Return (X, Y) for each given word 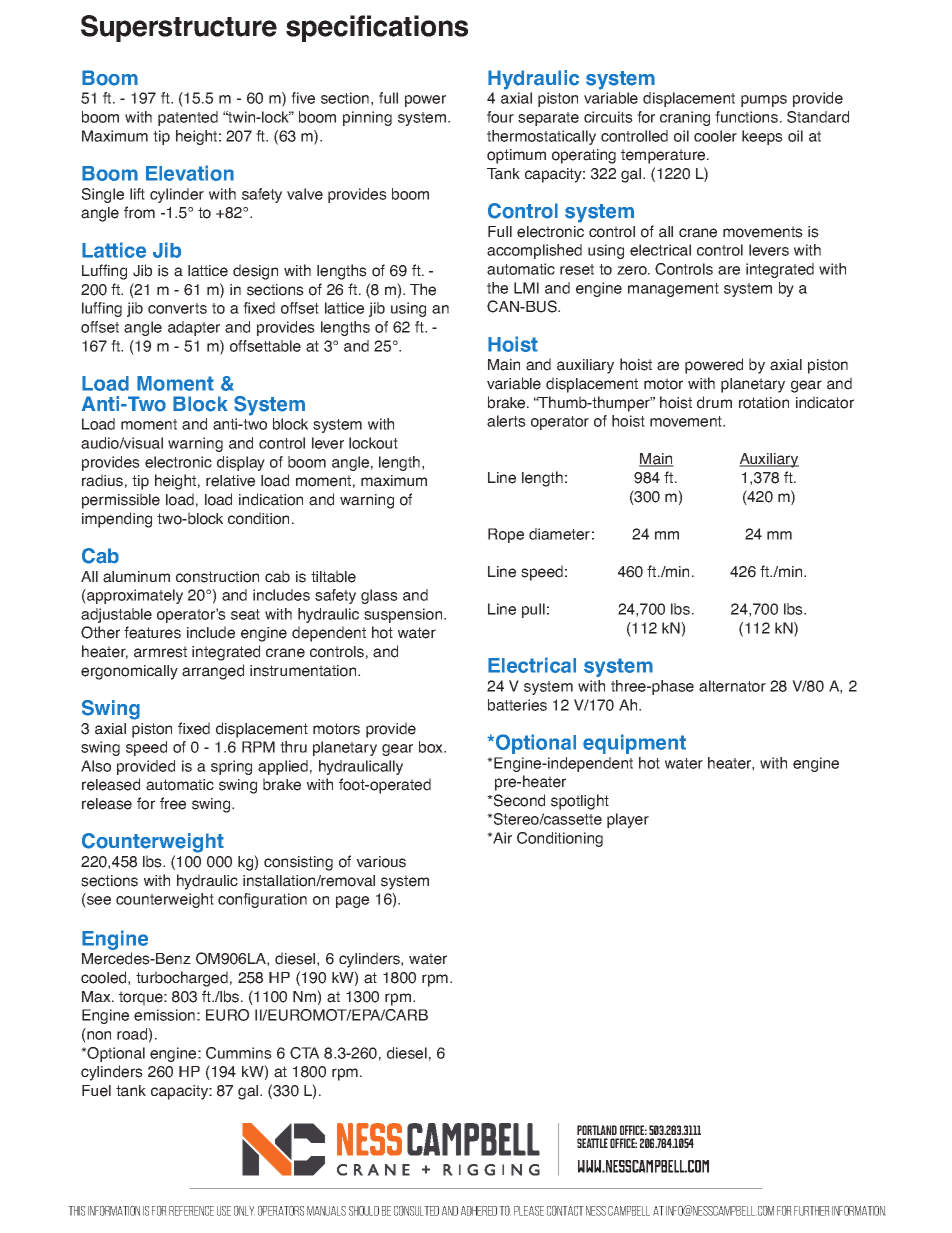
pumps (764, 101)
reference (191, 1211)
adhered (479, 1211)
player (628, 820)
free (173, 803)
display (241, 463)
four (500, 117)
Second (518, 800)
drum (714, 402)
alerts (506, 421)
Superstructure (179, 28)
